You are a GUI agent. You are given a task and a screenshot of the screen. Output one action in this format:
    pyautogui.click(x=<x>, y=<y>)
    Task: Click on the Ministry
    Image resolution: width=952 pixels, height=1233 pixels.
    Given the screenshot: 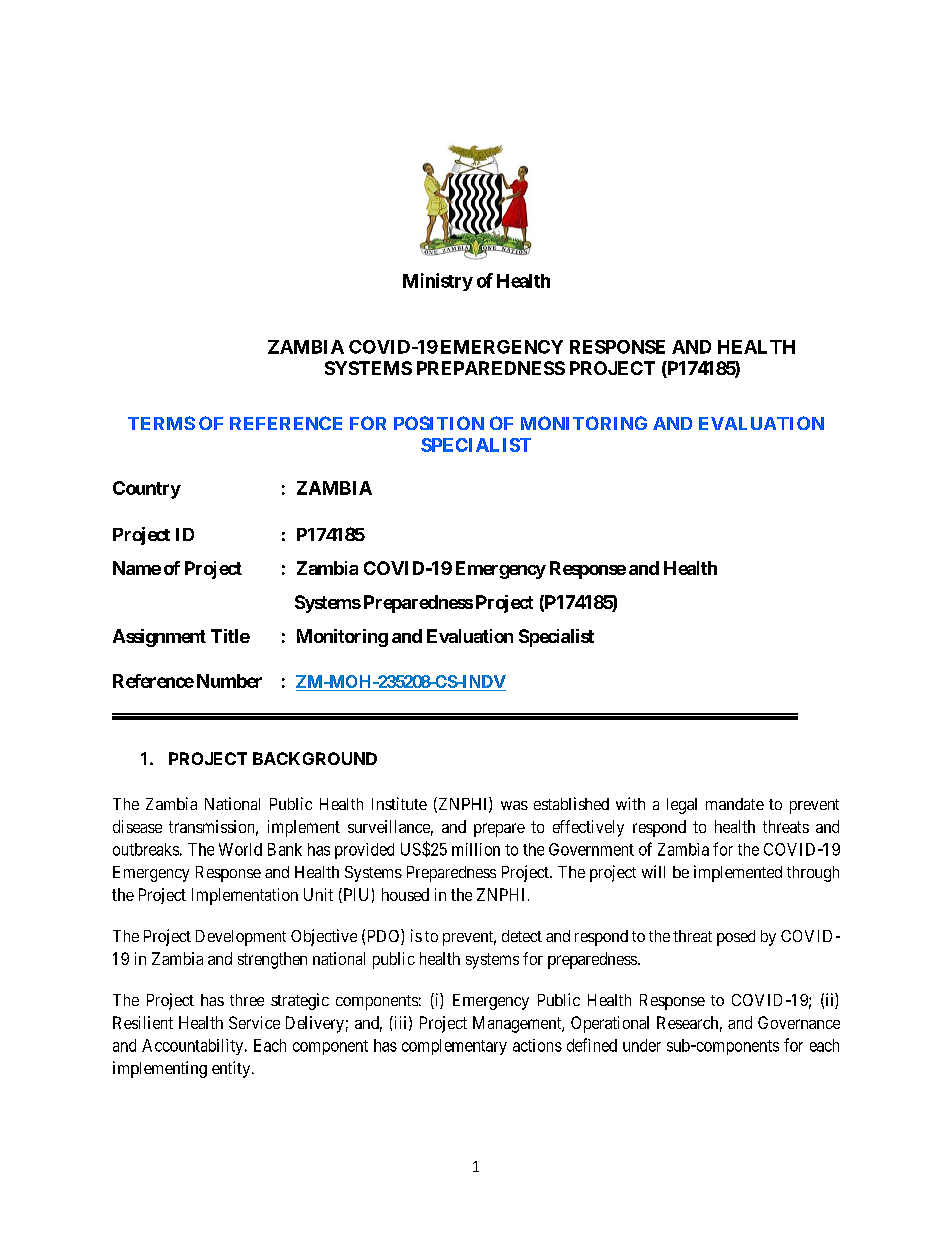 What is the action you would take?
    pyautogui.click(x=438, y=282)
